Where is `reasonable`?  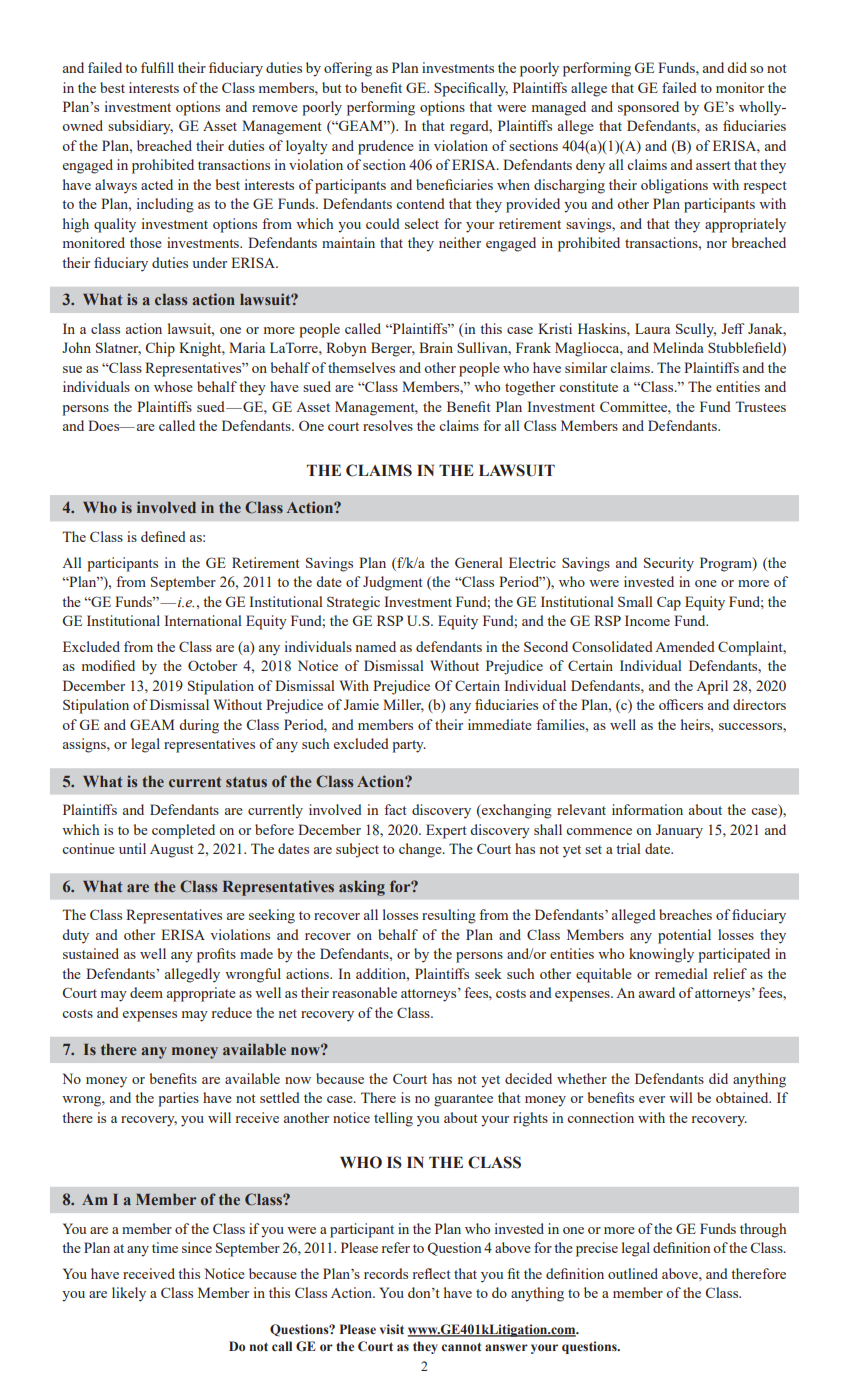
reasonable is located at coordinates (364, 992).
